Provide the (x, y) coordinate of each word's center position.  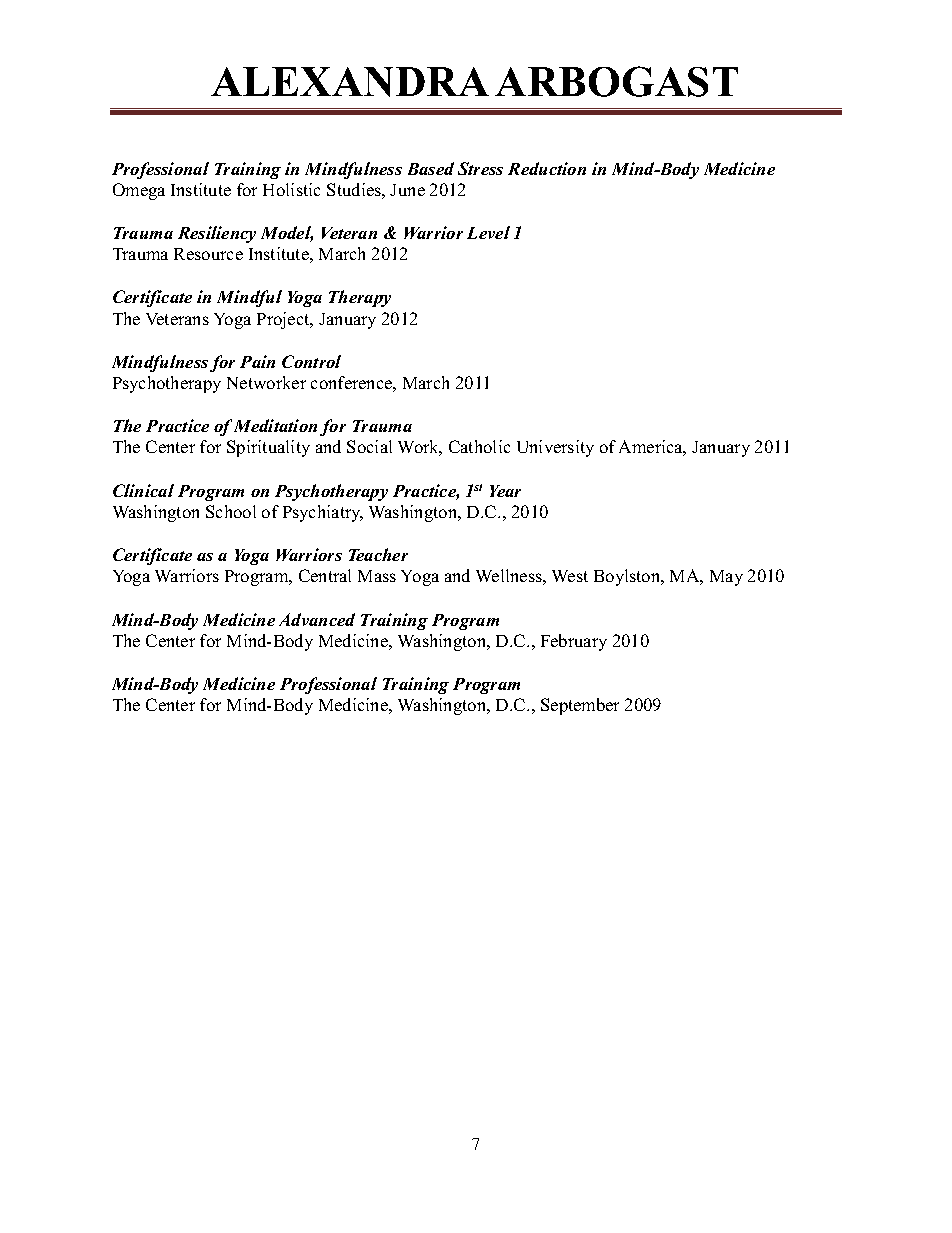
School (231, 511)
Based (431, 168)
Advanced (317, 619)
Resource (208, 254)
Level (488, 232)
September (580, 706)
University (555, 448)
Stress (480, 168)
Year (505, 491)
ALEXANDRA (350, 82)
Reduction (547, 168)
